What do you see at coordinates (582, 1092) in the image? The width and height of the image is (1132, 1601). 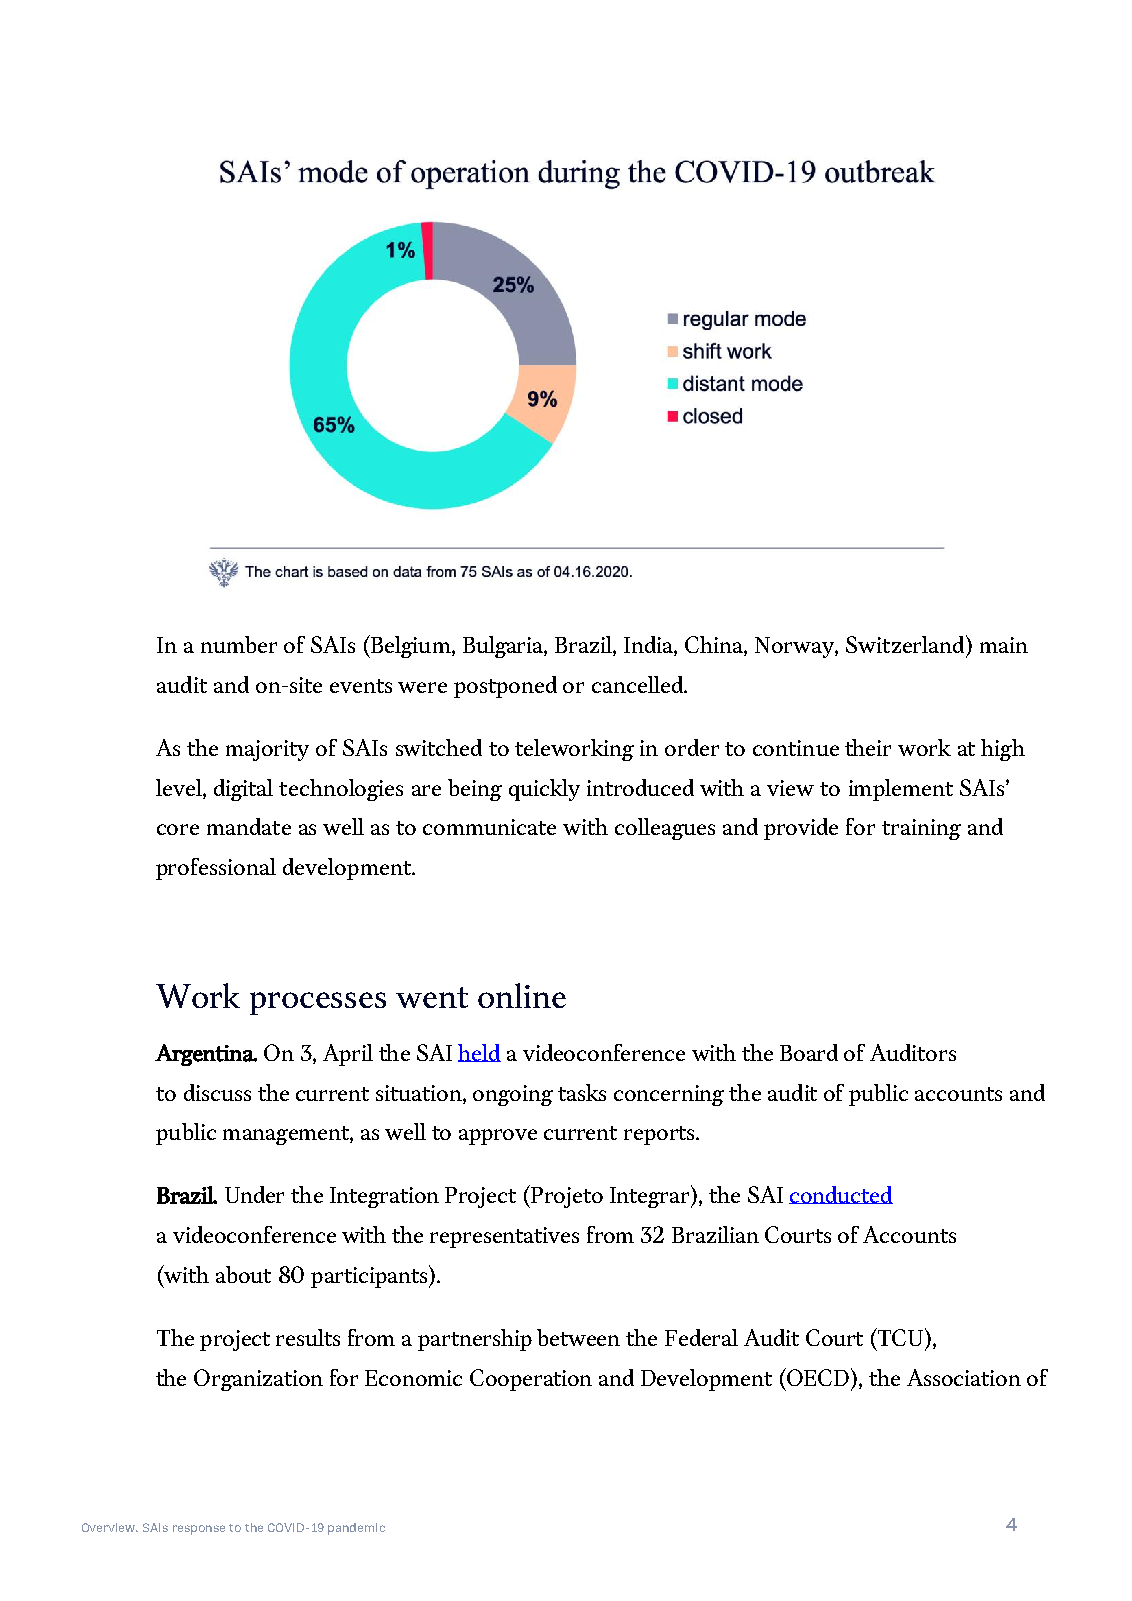 I see `tasks` at bounding box center [582, 1092].
